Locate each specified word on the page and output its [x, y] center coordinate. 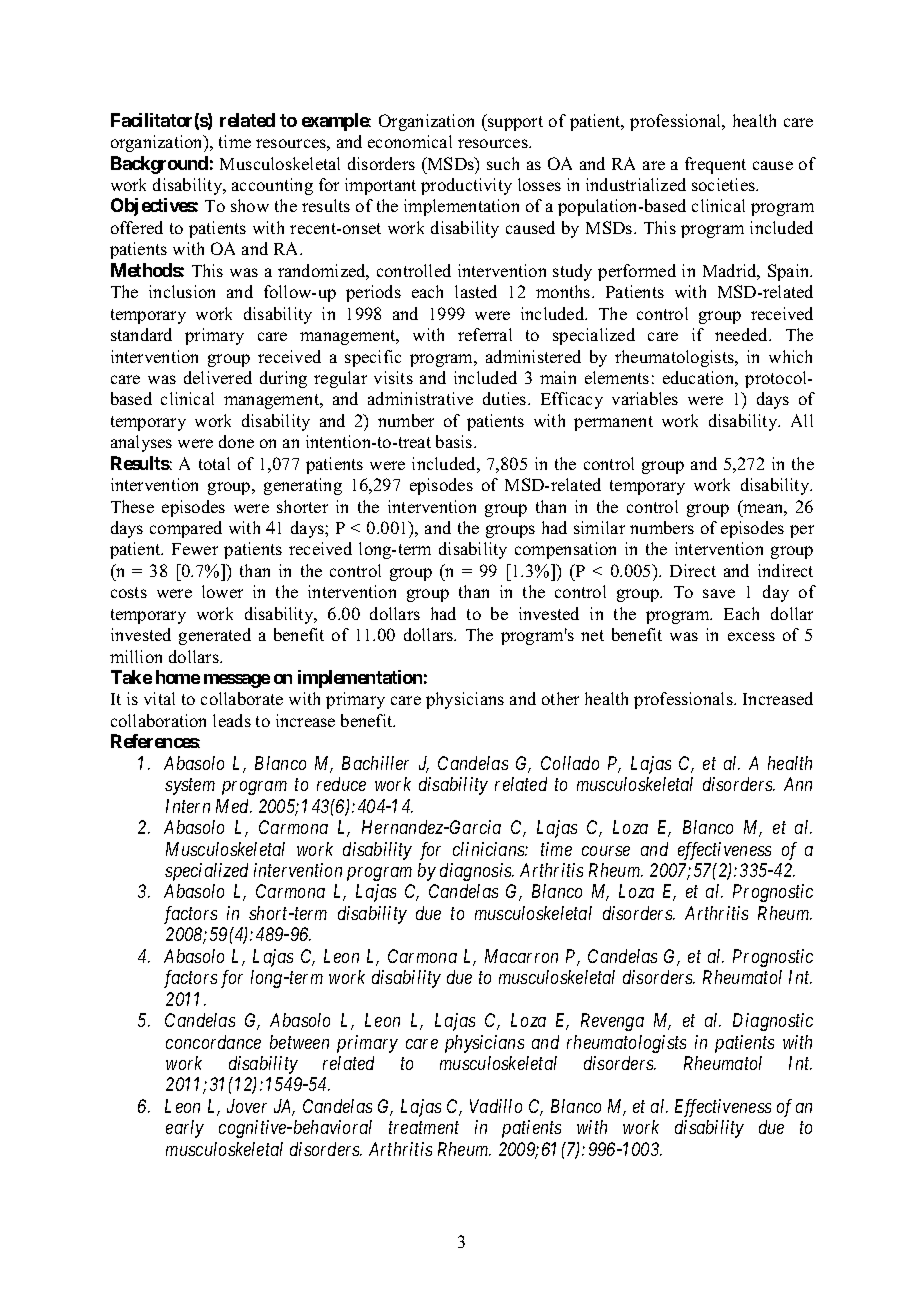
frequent [715, 165]
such [503, 163]
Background [159, 165]
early [185, 1129]
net [592, 635]
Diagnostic [773, 1022]
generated [215, 636]
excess [751, 636]
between [299, 1042]
